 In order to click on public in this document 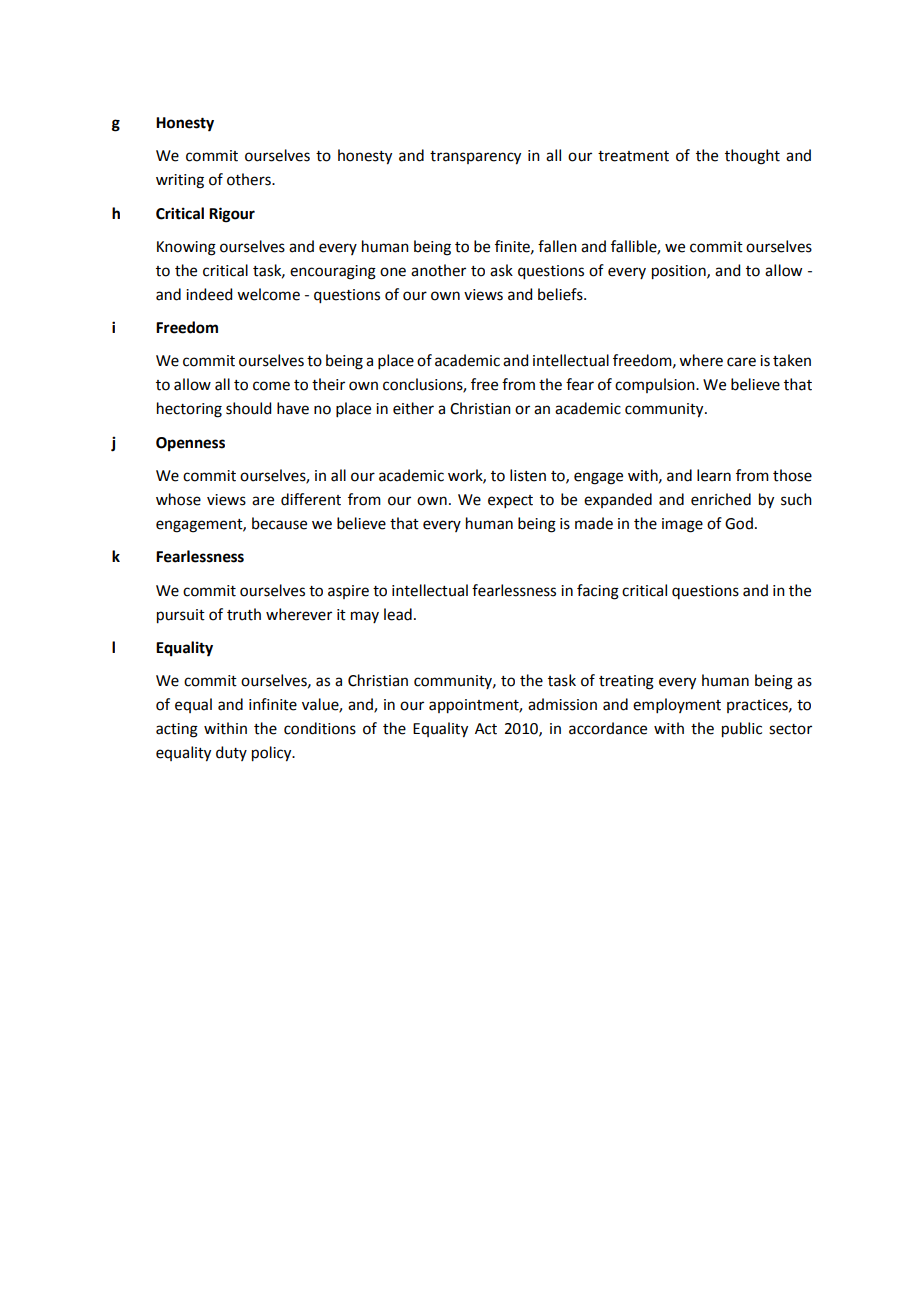, I will do `click(742, 730)`.
